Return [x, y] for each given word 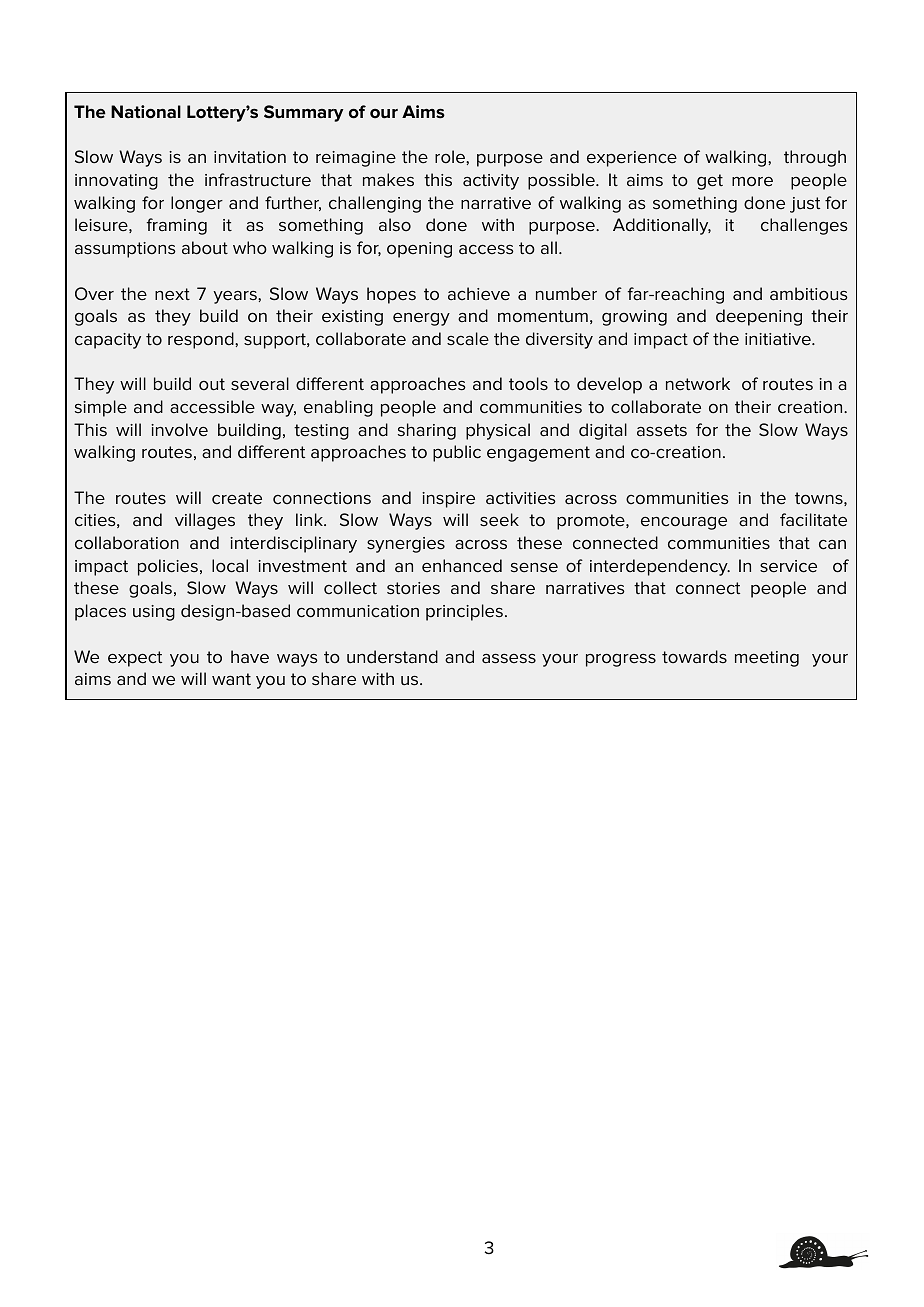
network [698, 384]
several [260, 384]
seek [499, 520]
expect [135, 659]
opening [419, 250]
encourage [684, 523]
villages [205, 521]
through [815, 158]
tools [528, 384]
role [451, 157]
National [146, 112]
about [205, 248]
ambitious [809, 294]
